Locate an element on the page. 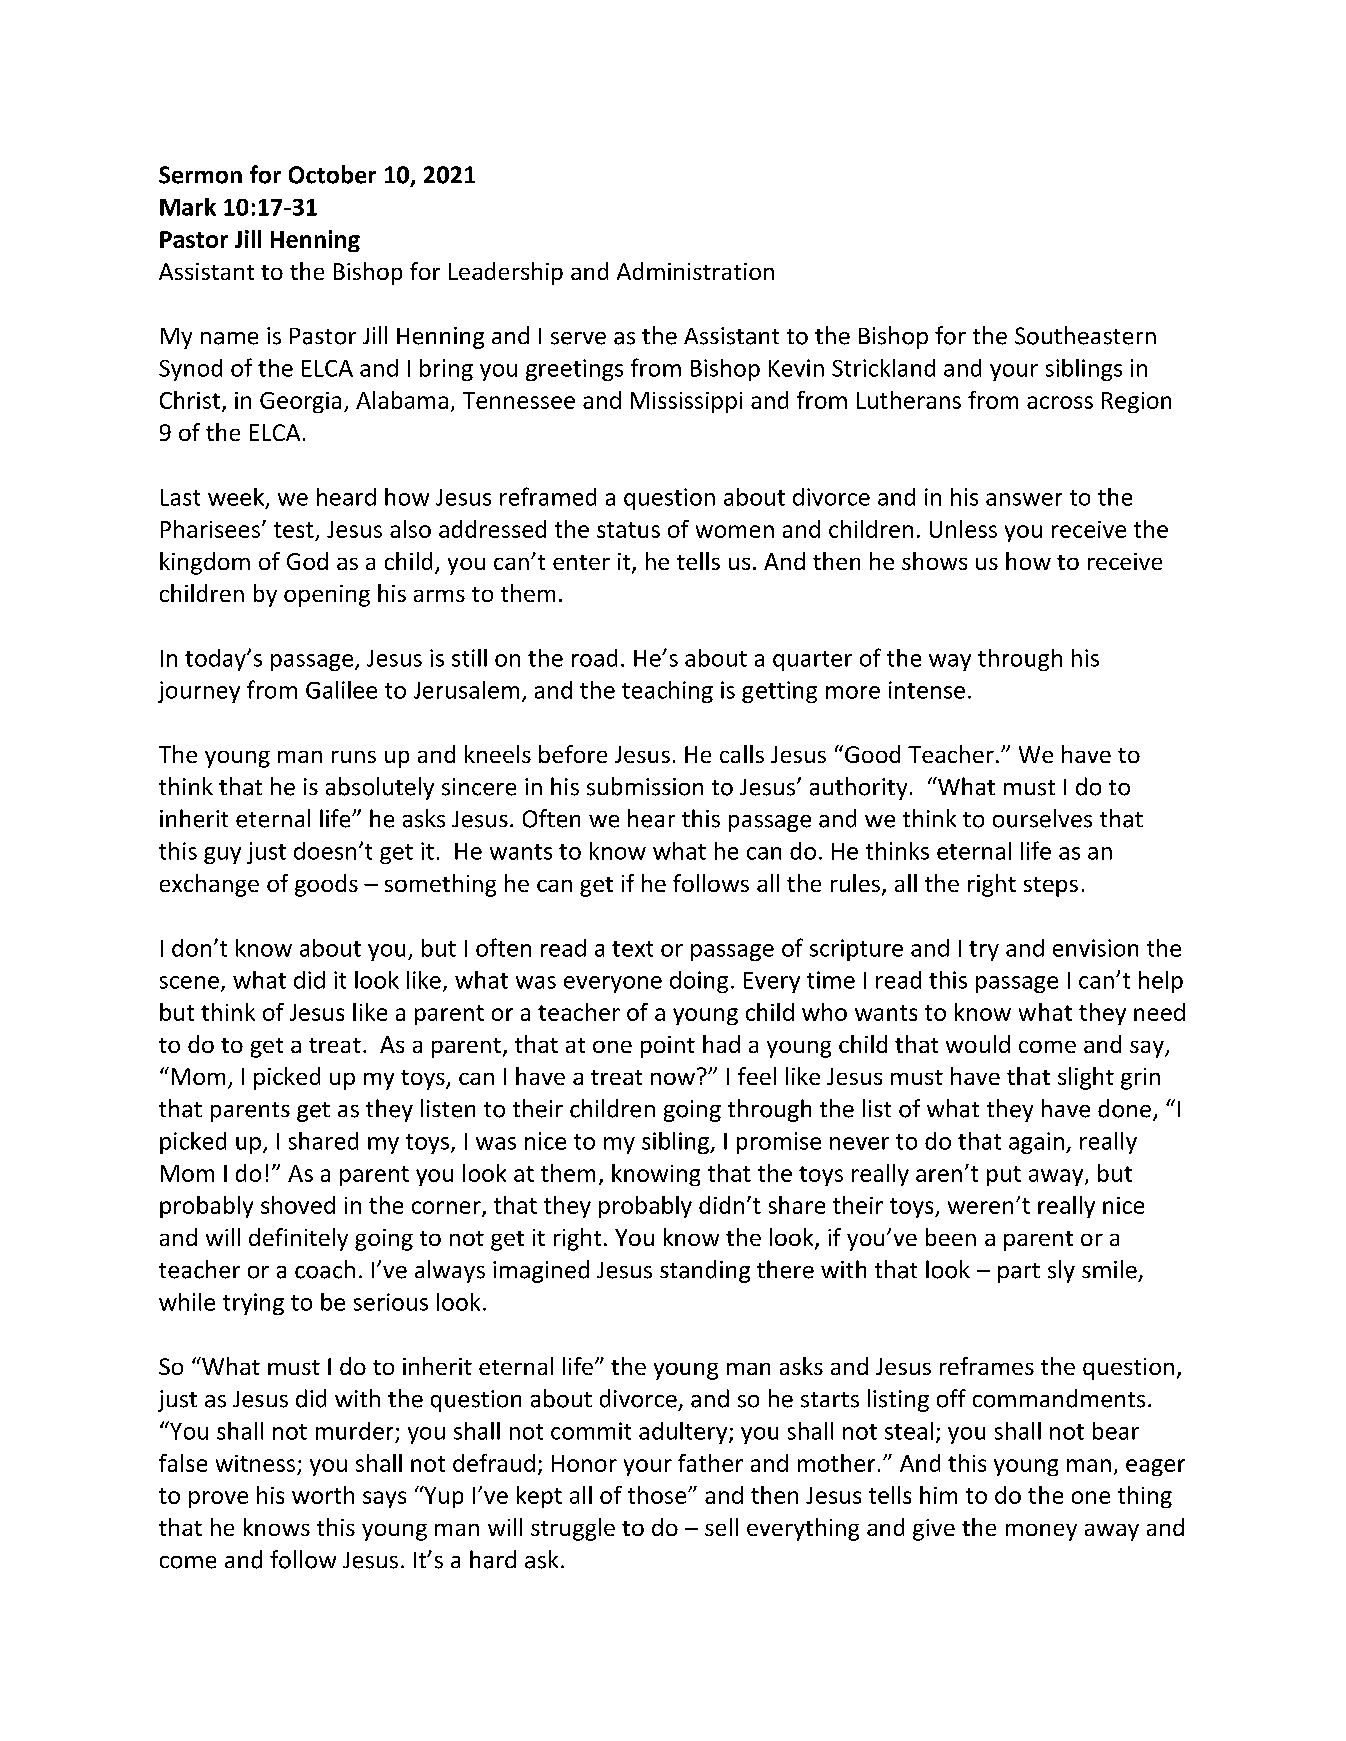 The width and height of the page is (1346, 1741). answer is located at coordinates (1024, 499).
